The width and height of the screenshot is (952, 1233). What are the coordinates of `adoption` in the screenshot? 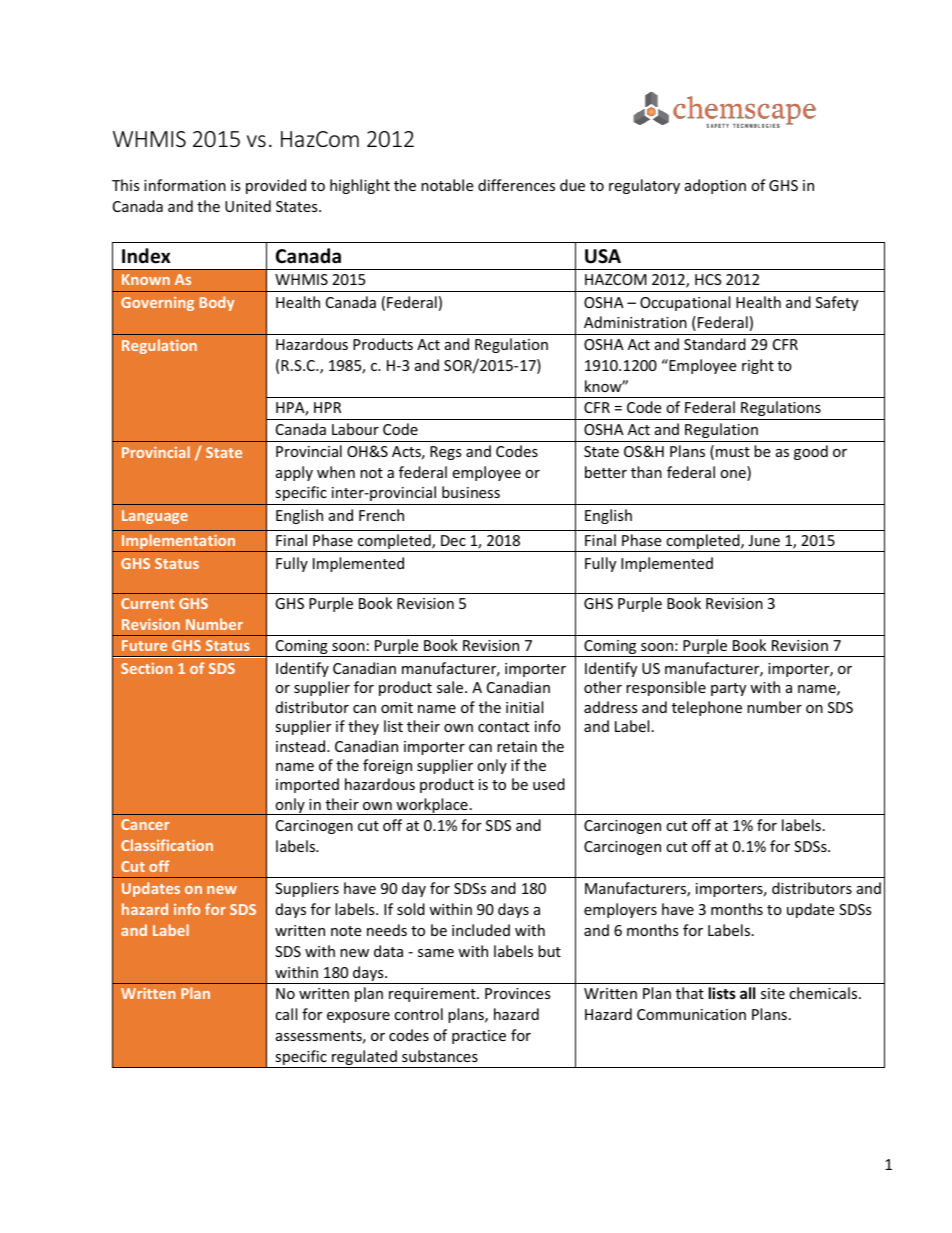 It's located at (715, 186).
